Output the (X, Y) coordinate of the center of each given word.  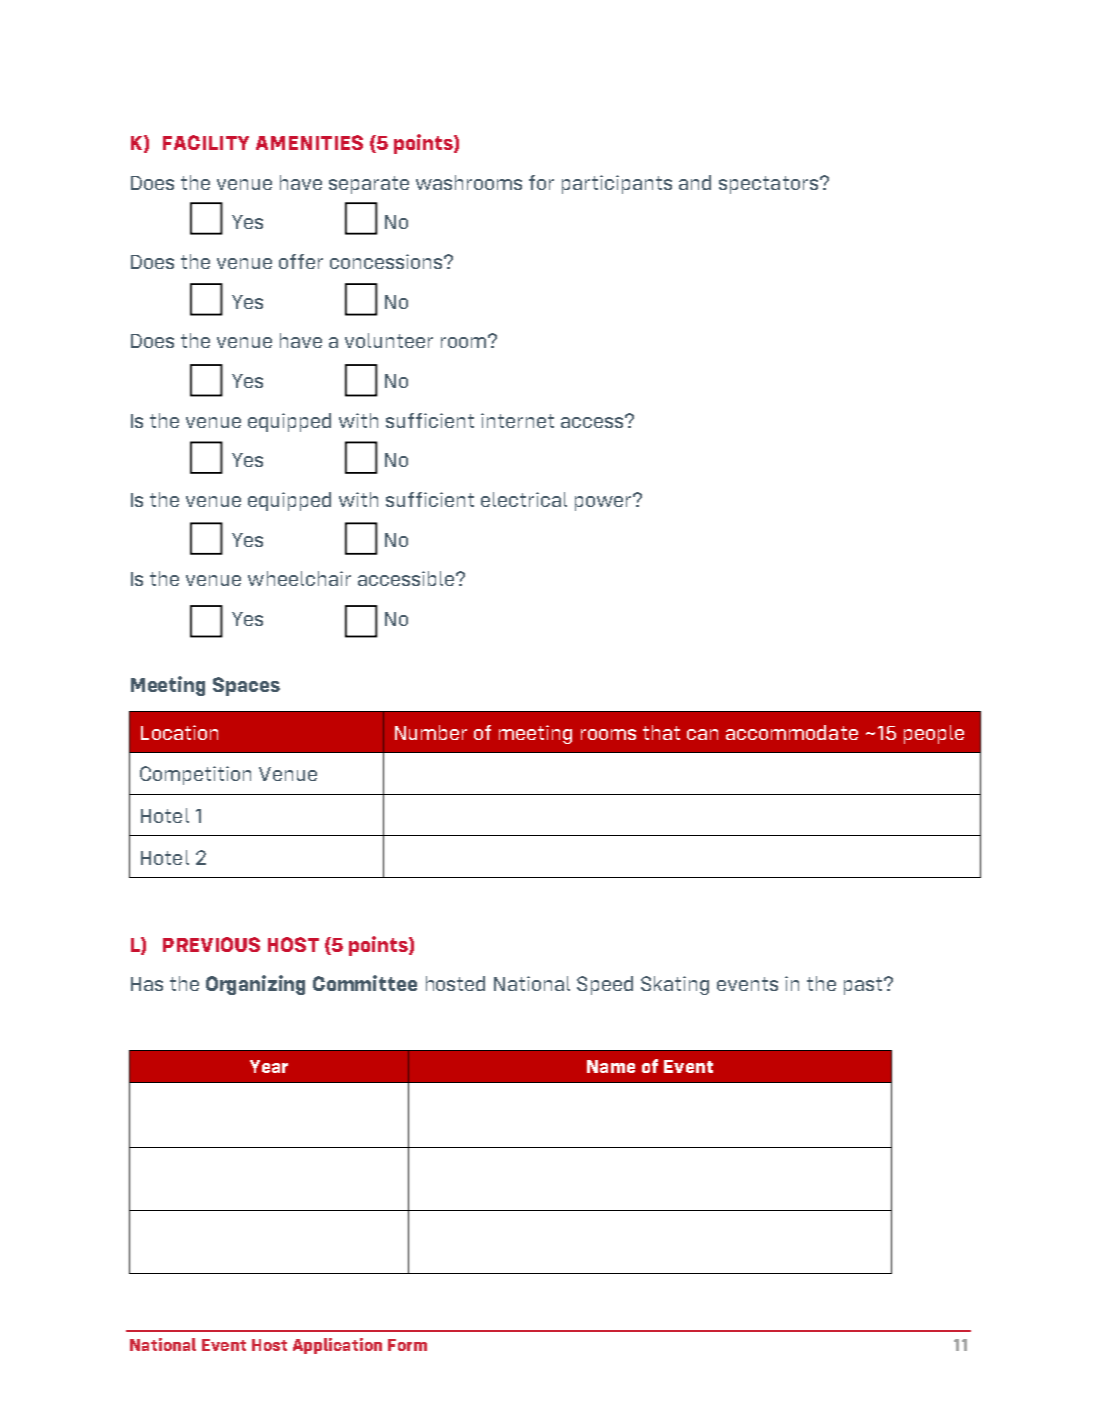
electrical (524, 499)
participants (617, 184)
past (863, 986)
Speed (605, 985)
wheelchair (299, 578)
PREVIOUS (211, 944)
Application (337, 1346)
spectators (768, 185)
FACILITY (206, 142)
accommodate (792, 732)
